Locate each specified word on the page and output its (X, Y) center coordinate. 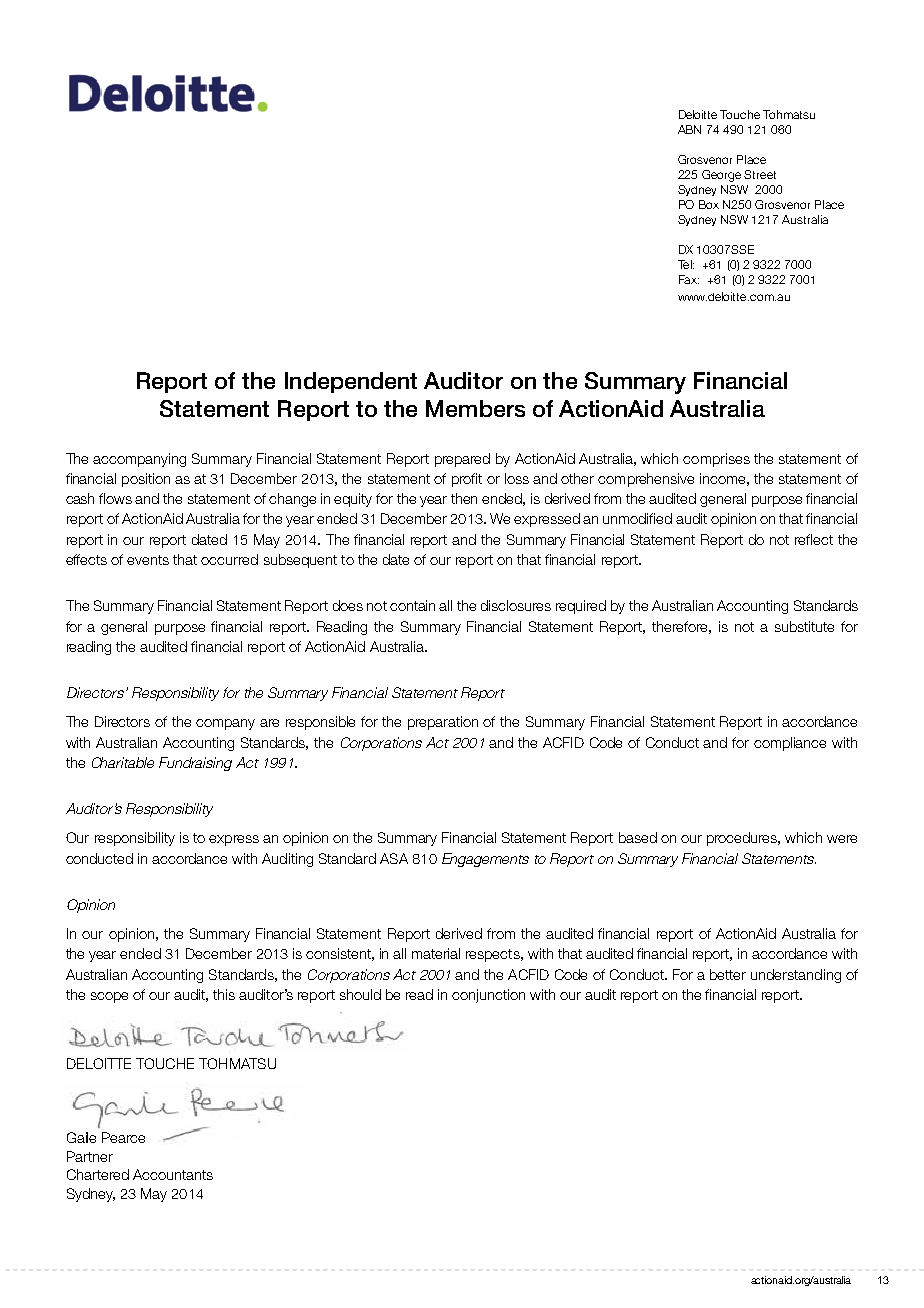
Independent (351, 382)
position (146, 480)
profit (467, 480)
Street (760, 174)
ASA (394, 858)
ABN (689, 129)
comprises (716, 460)
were (842, 839)
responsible (320, 723)
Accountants (173, 1174)
